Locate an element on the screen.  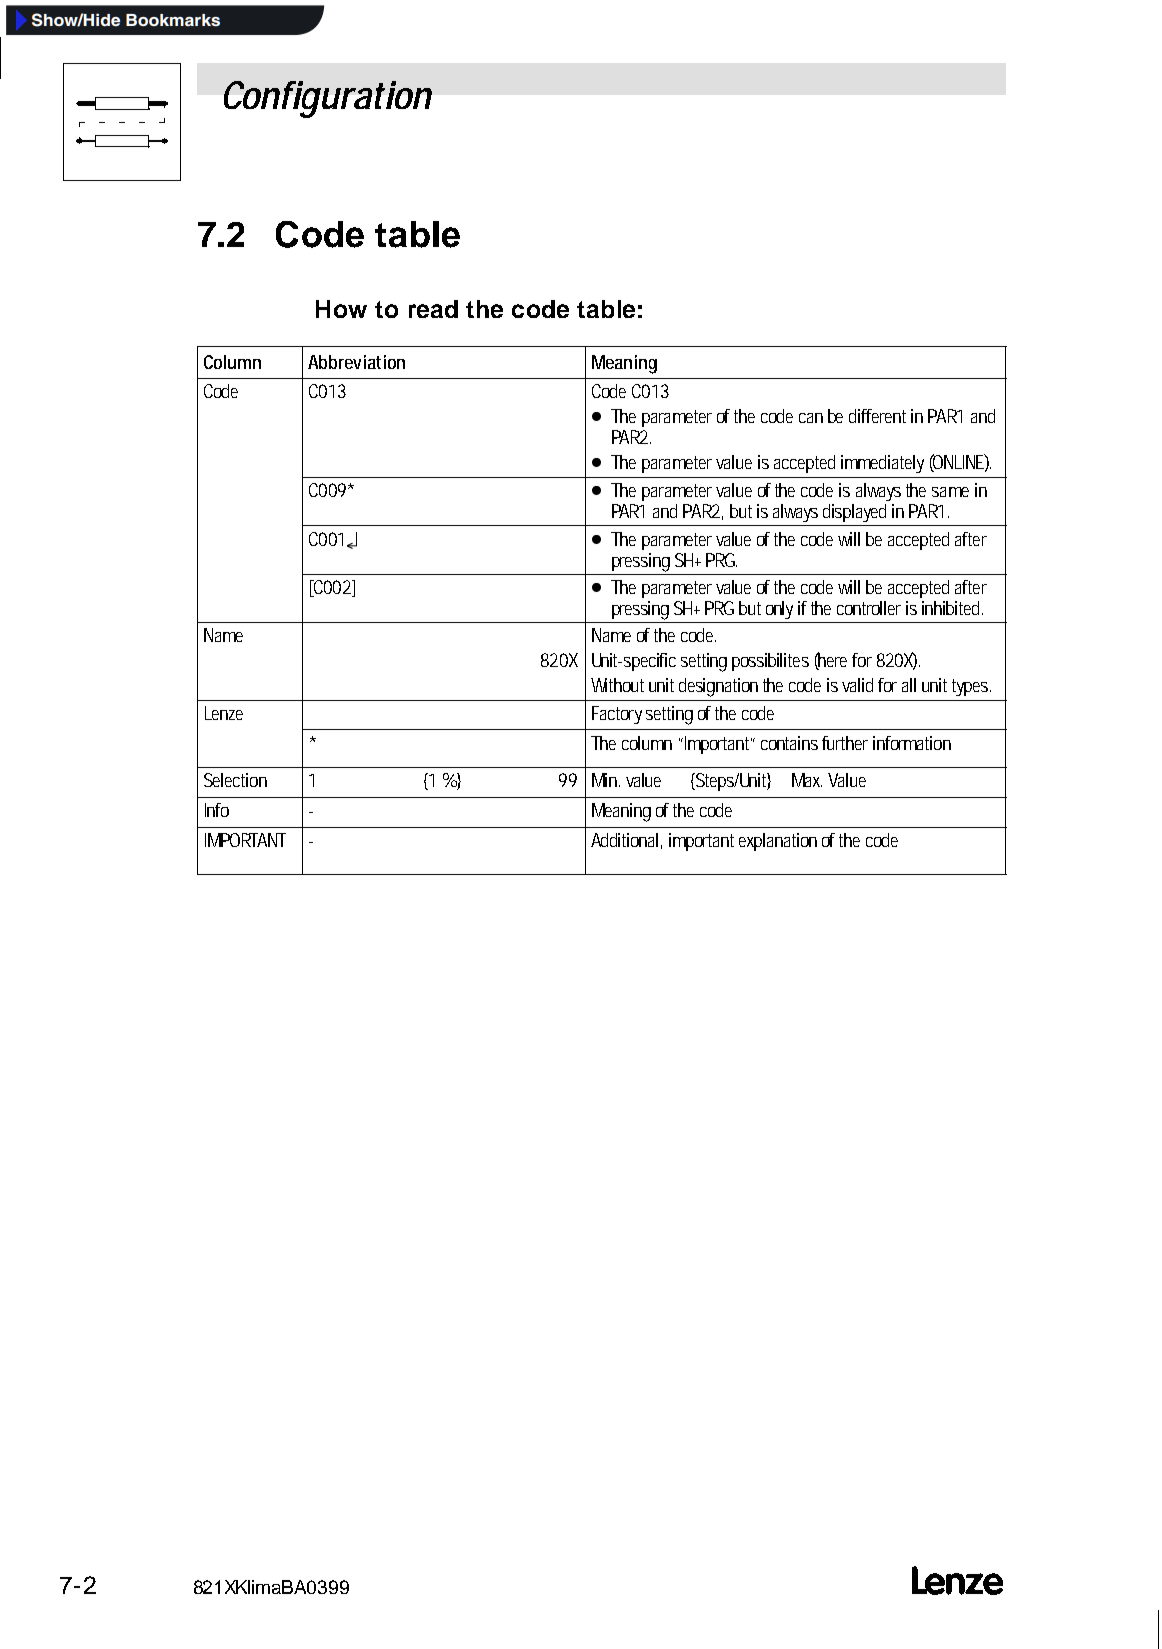
Additional is located at coordinates (624, 840).
